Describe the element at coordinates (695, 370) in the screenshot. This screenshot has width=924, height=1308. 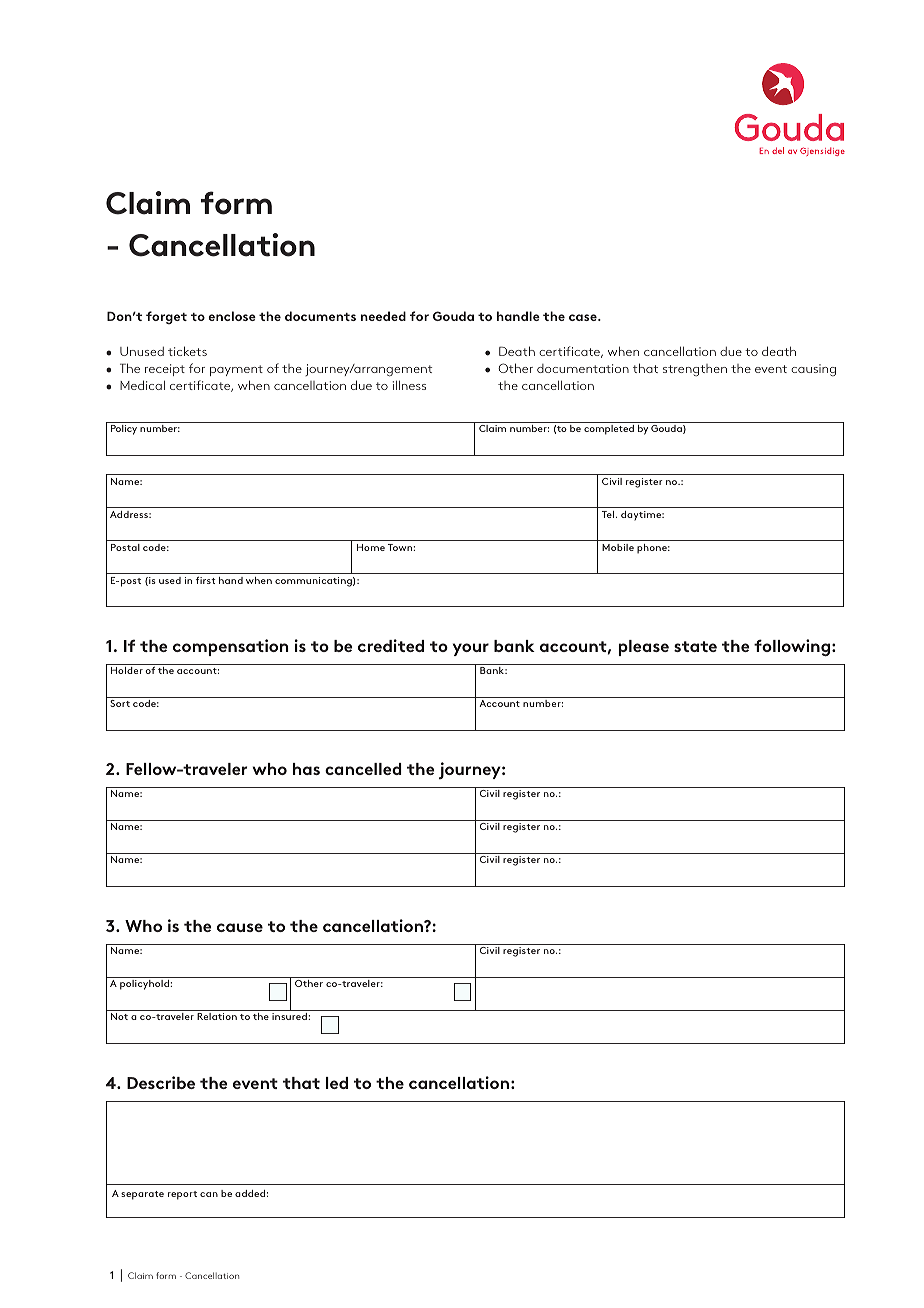
I see `strengthen` at that location.
